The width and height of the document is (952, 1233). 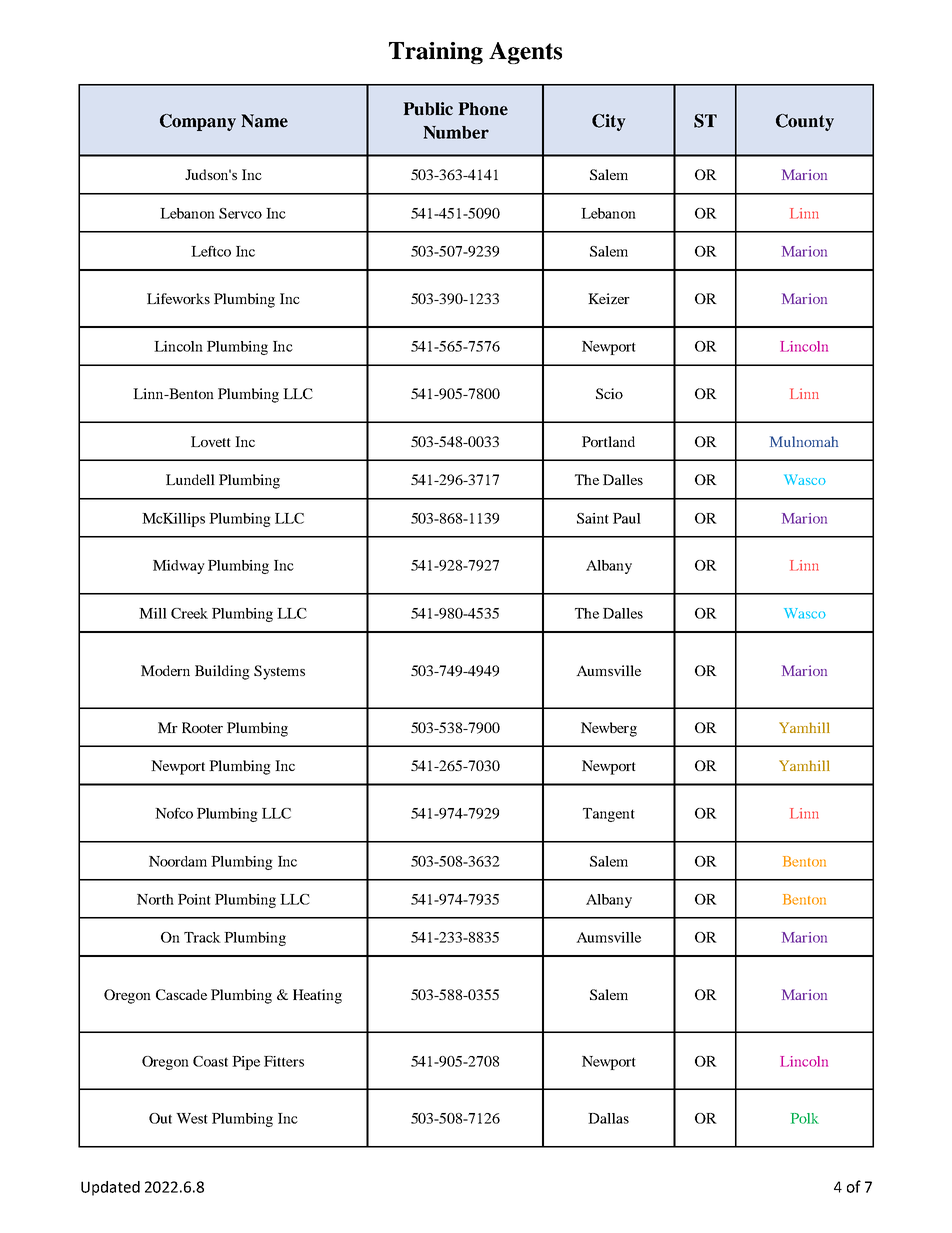 What do you see at coordinates (608, 441) in the document?
I see `Portland` at bounding box center [608, 441].
